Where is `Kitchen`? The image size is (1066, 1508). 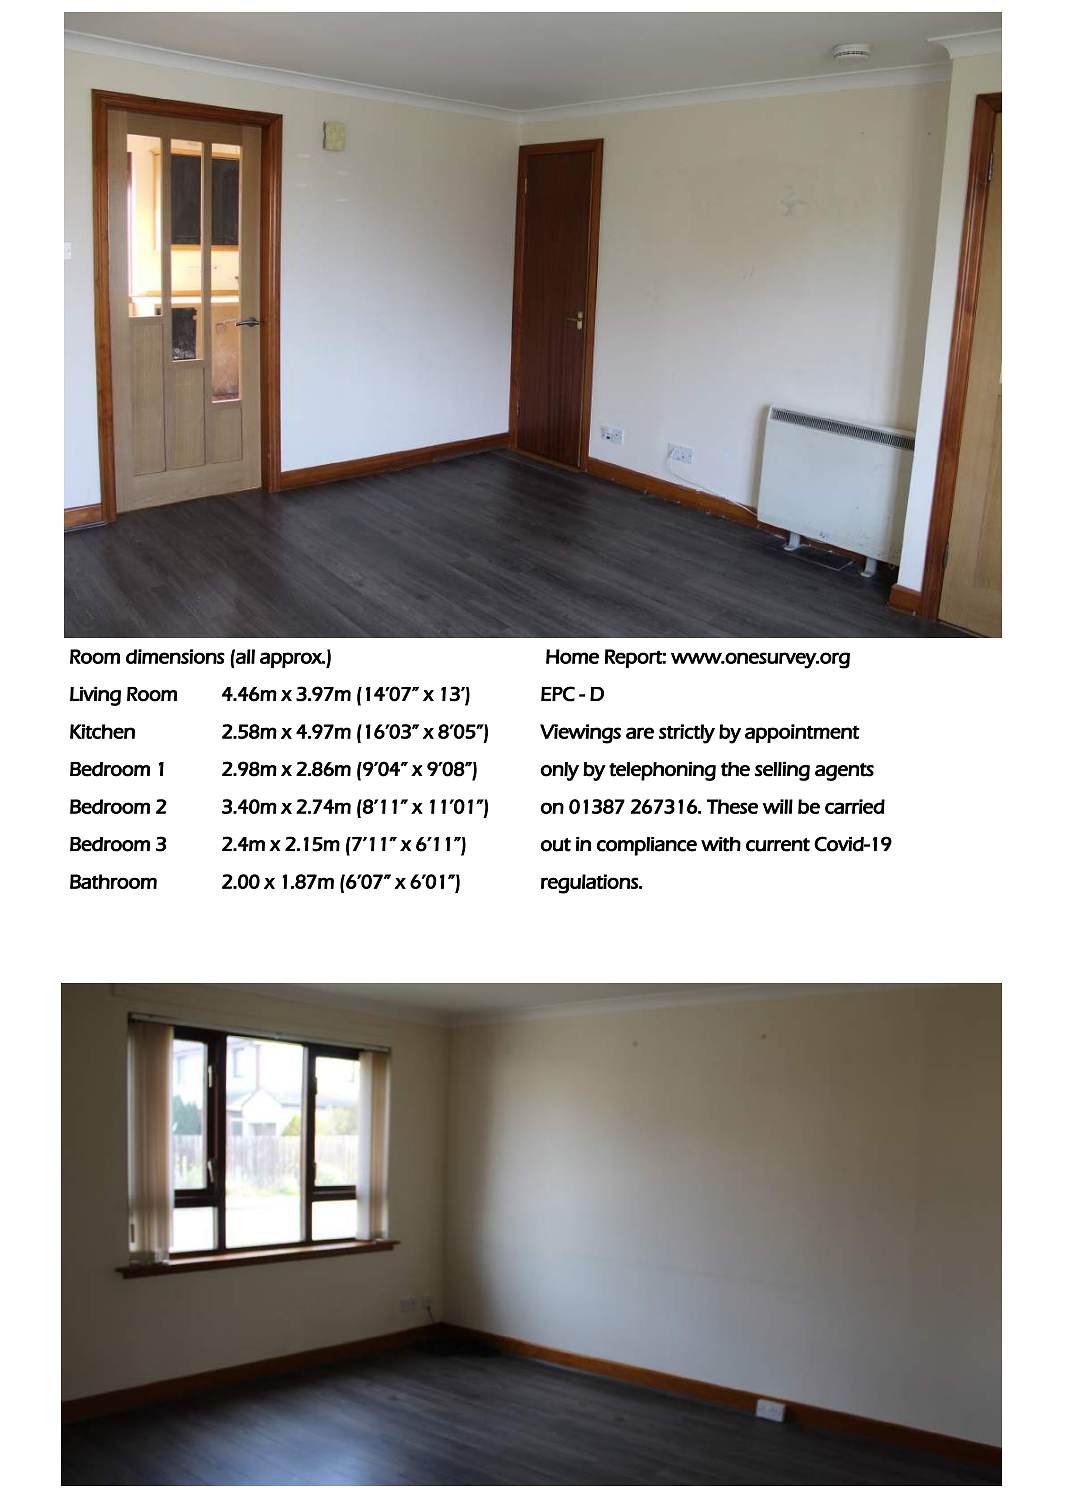 Kitchen is located at coordinates (102, 731).
